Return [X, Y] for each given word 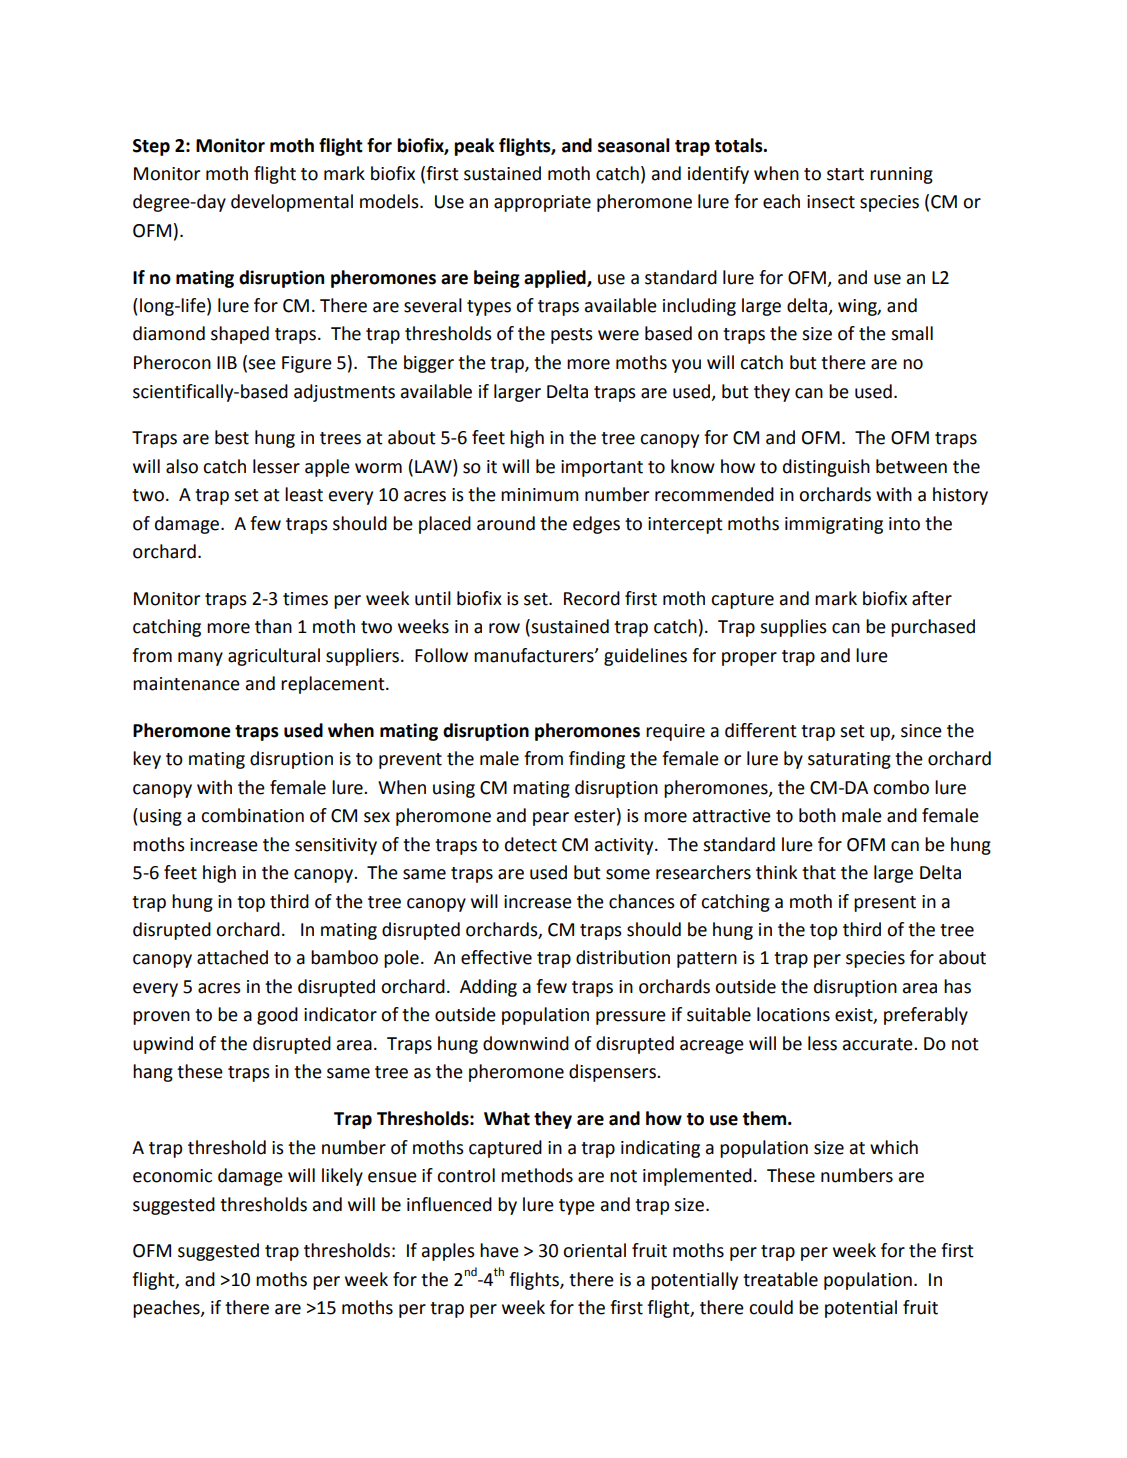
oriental [594, 1250]
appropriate [542, 203]
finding [597, 760]
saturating [849, 760]
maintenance [186, 684]
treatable [780, 1279]
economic [172, 1176]
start [845, 174]
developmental [292, 203]
